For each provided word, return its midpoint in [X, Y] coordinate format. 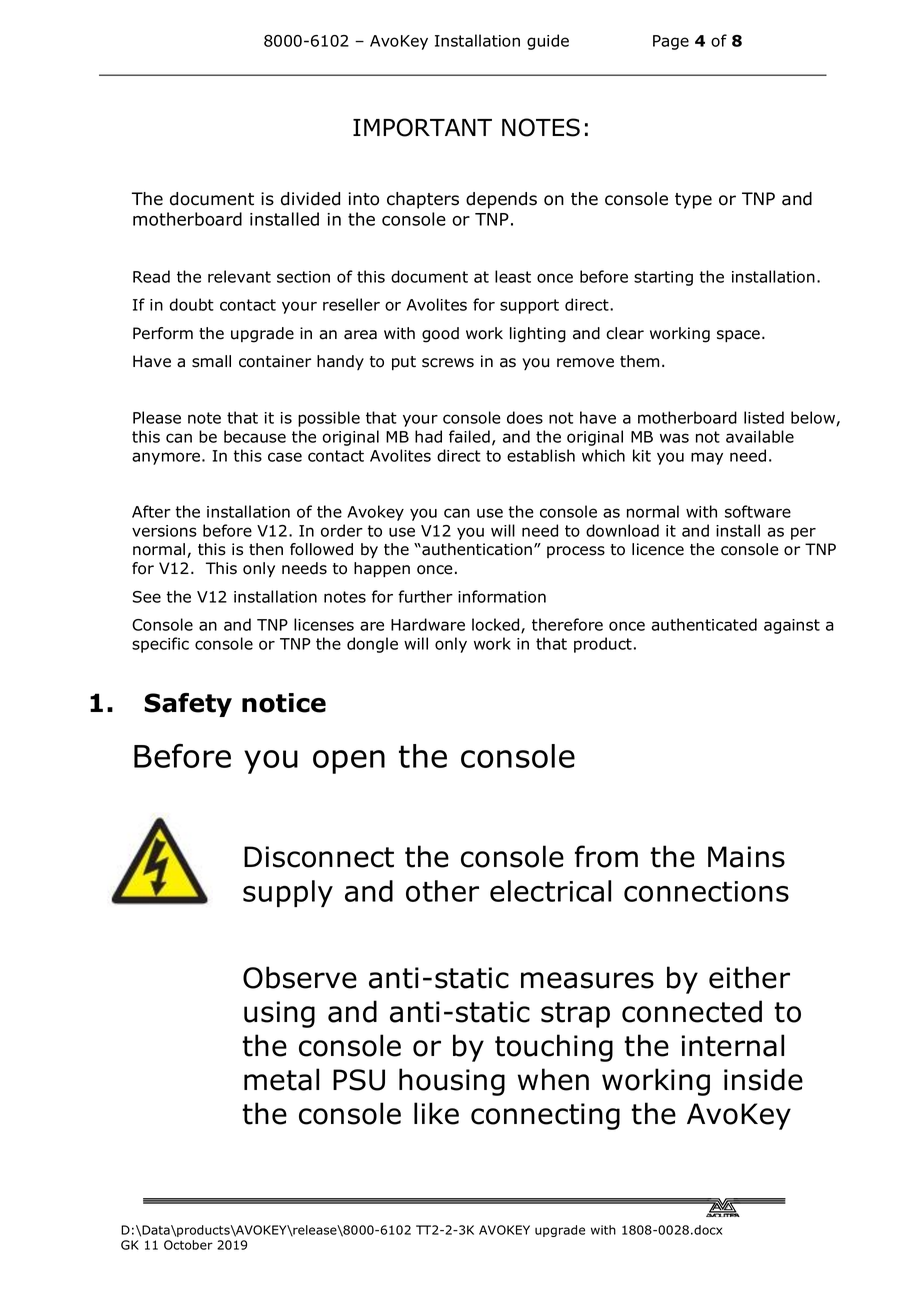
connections [706, 891]
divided [310, 199]
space [738, 336]
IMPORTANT [422, 127]
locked [497, 625]
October [188, 1245]
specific [160, 645]
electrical [550, 891]
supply [288, 893]
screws [448, 363]
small [211, 361]
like [436, 1113]
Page [671, 42]
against [792, 626]
